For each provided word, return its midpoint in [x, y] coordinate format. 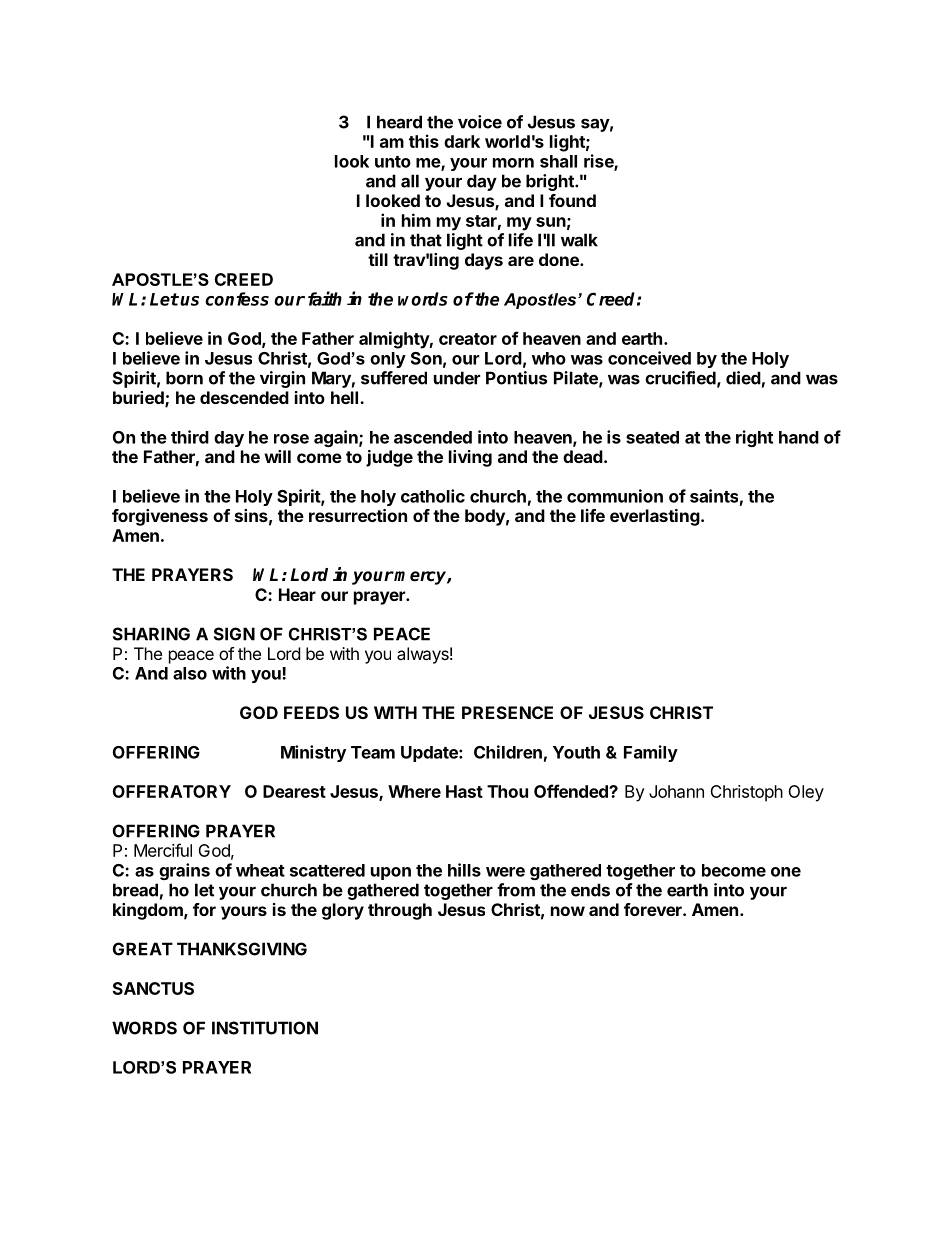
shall [558, 161]
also [190, 673]
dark [462, 141]
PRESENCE [507, 712]
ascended [433, 437]
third [190, 437]
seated [652, 437]
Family [651, 753]
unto [393, 162]
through [400, 911]
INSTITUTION [265, 1028]
